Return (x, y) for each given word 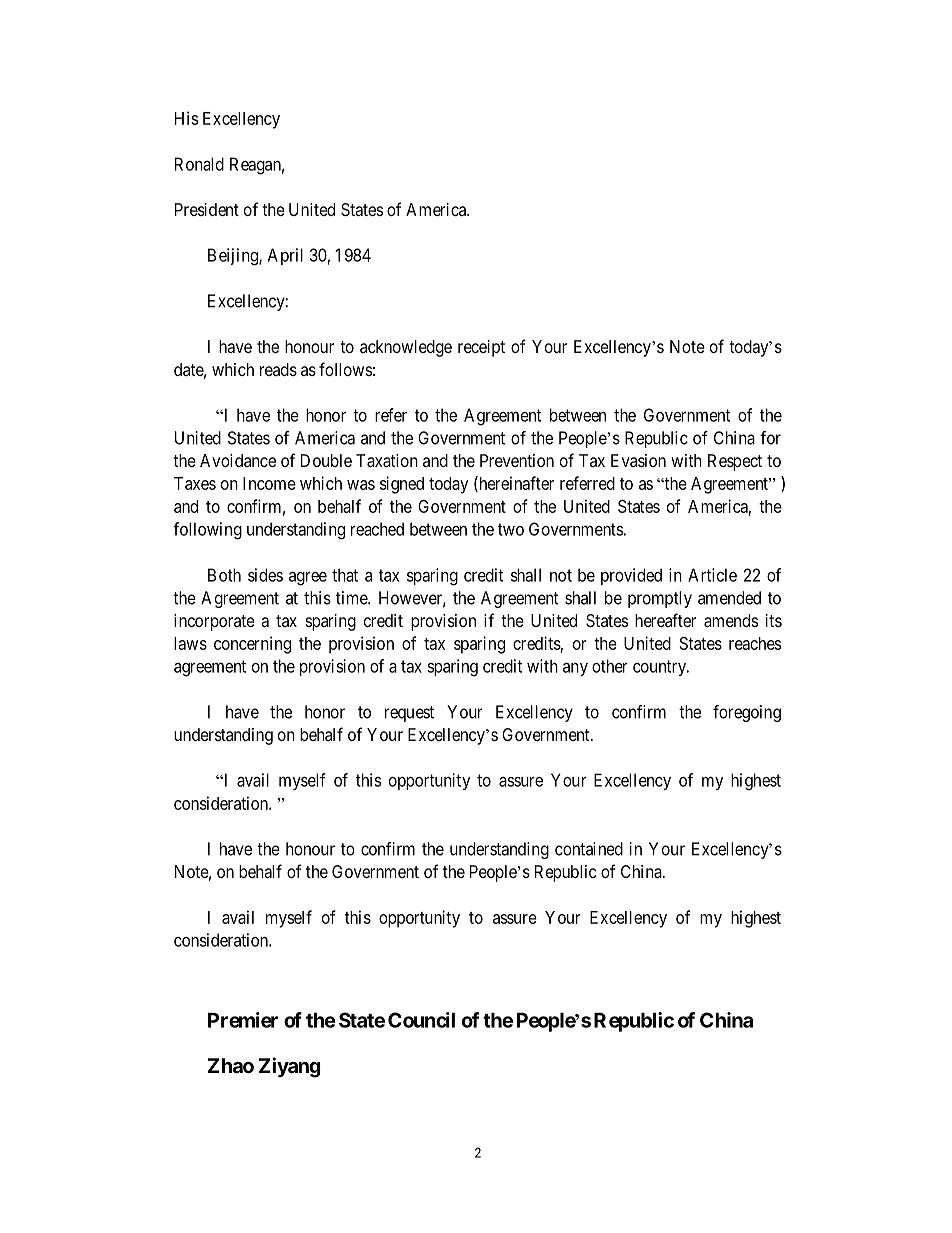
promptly (660, 599)
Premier (243, 1020)
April (285, 256)
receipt (481, 348)
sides (265, 575)
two (511, 529)
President (207, 209)
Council (421, 1020)
